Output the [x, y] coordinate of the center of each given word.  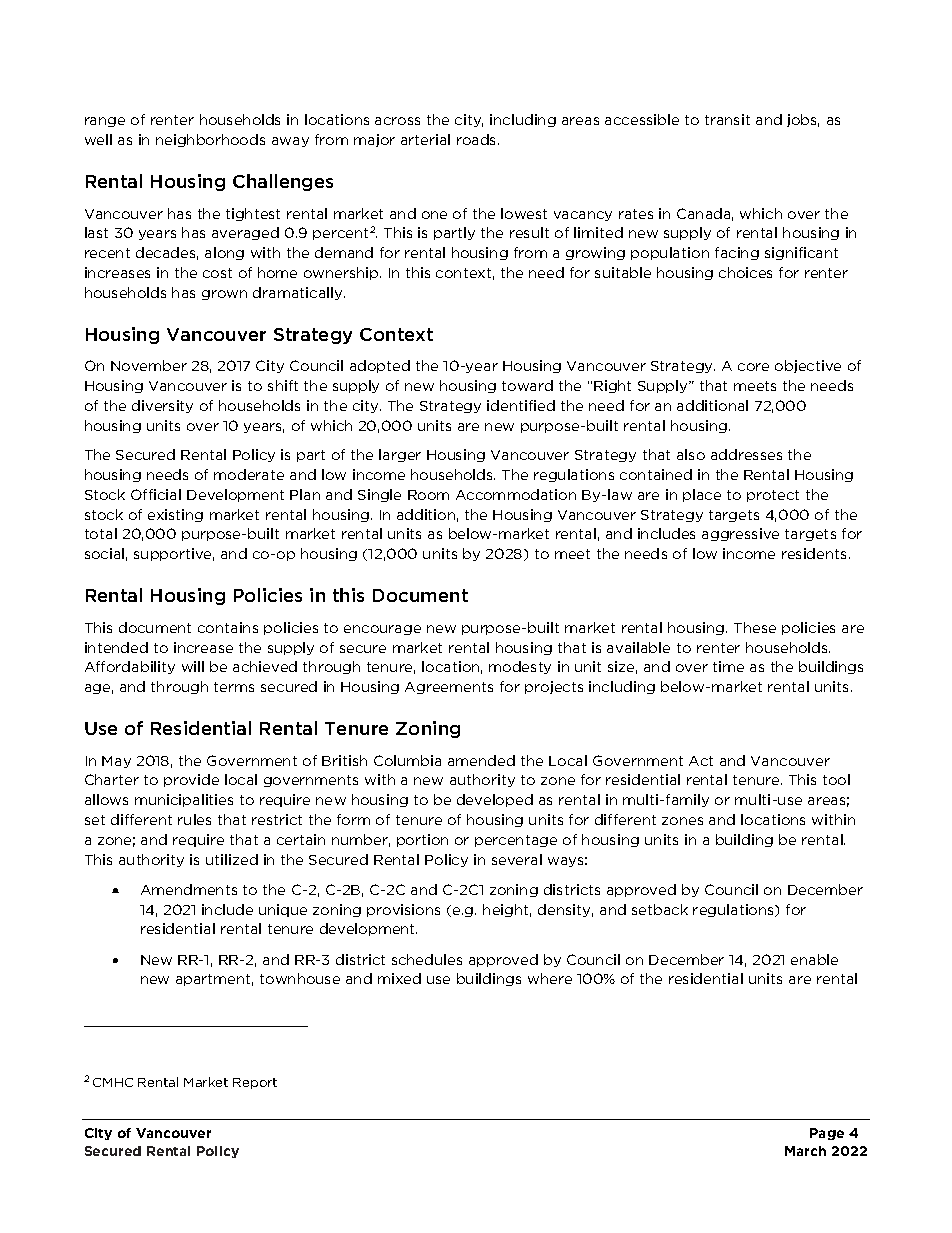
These [755, 627]
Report [255, 1083]
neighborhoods [210, 140]
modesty [520, 667]
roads [478, 139]
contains [228, 627]
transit [727, 119]
